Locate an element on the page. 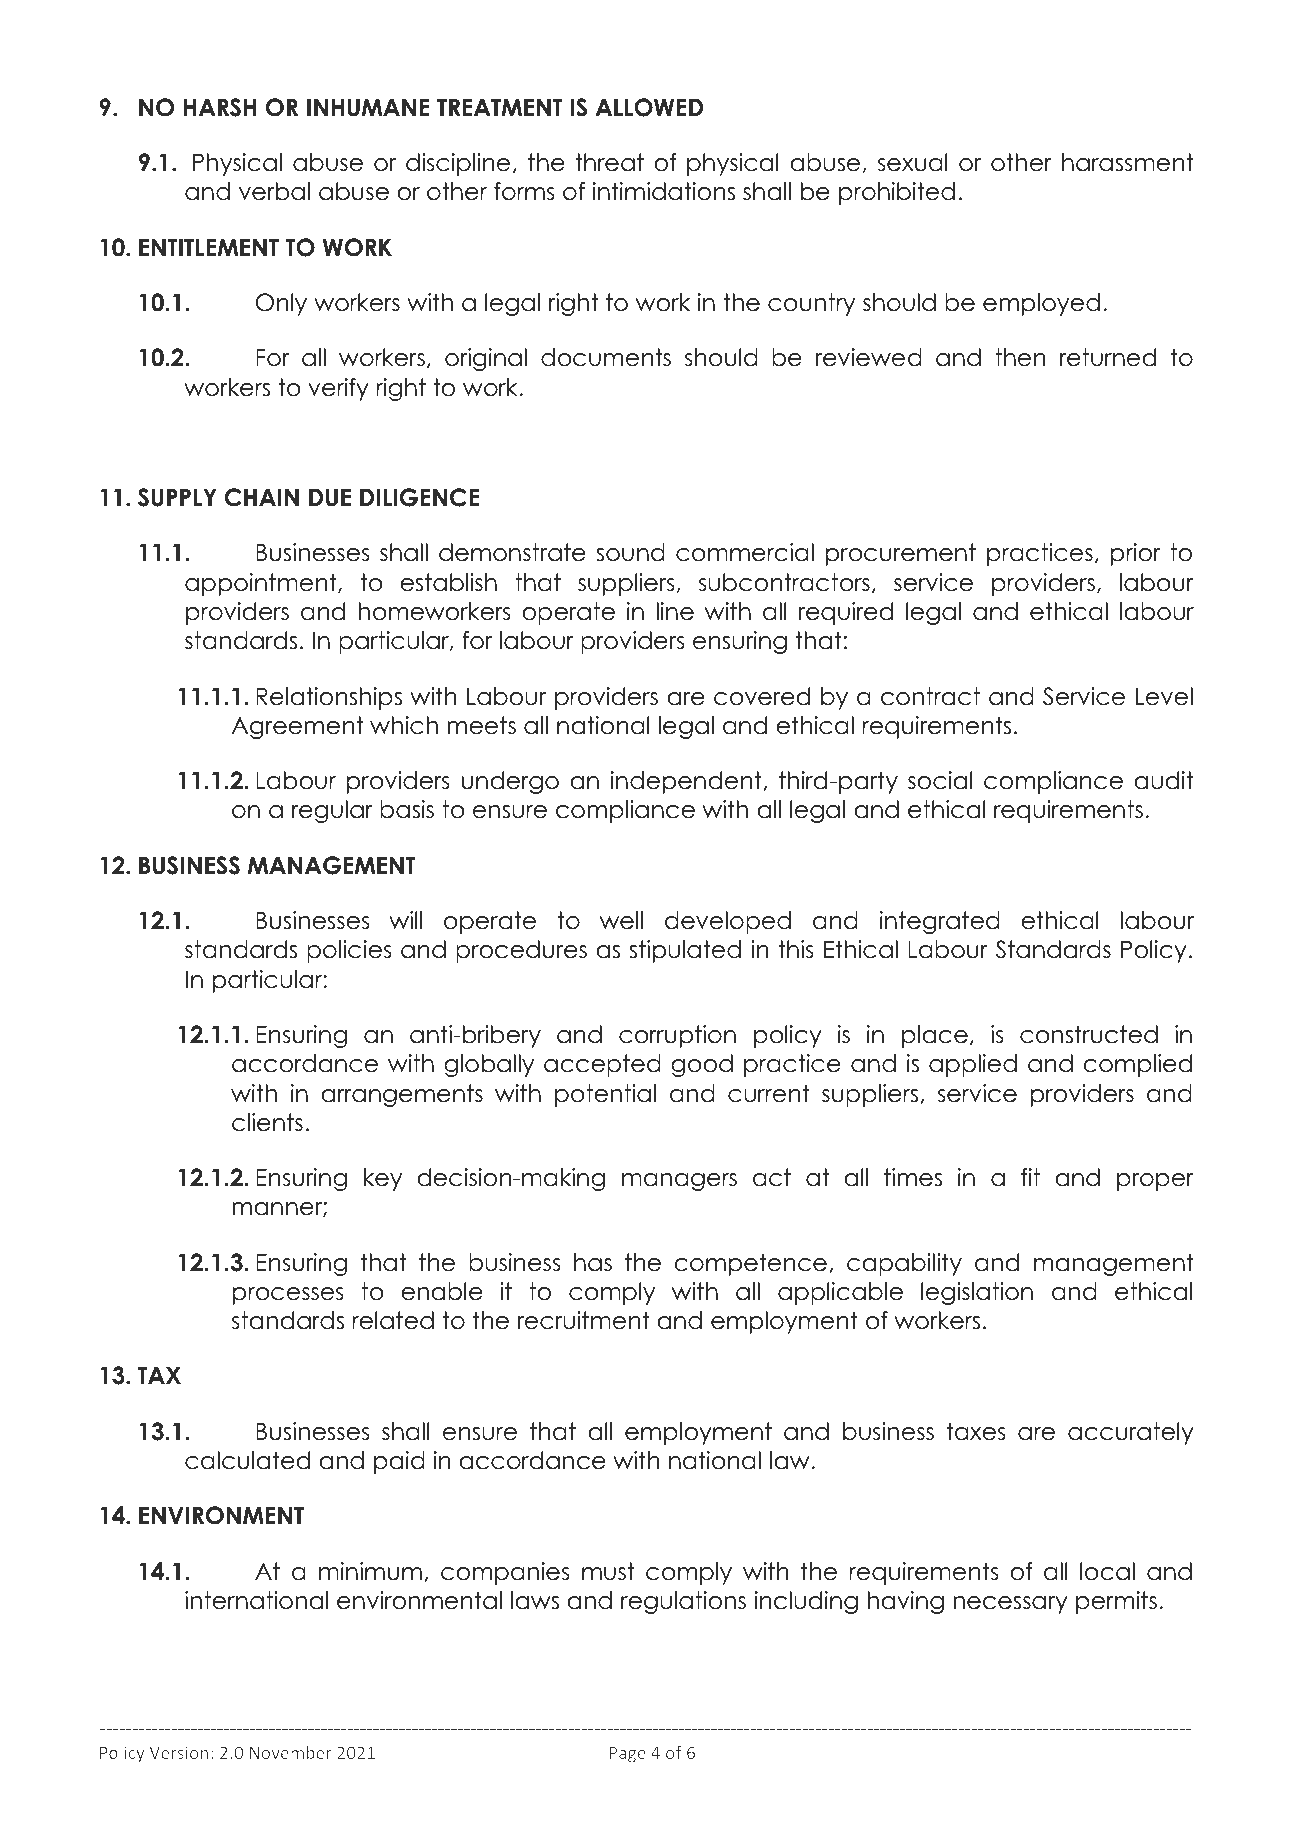  fit is located at coordinates (1030, 1177).
